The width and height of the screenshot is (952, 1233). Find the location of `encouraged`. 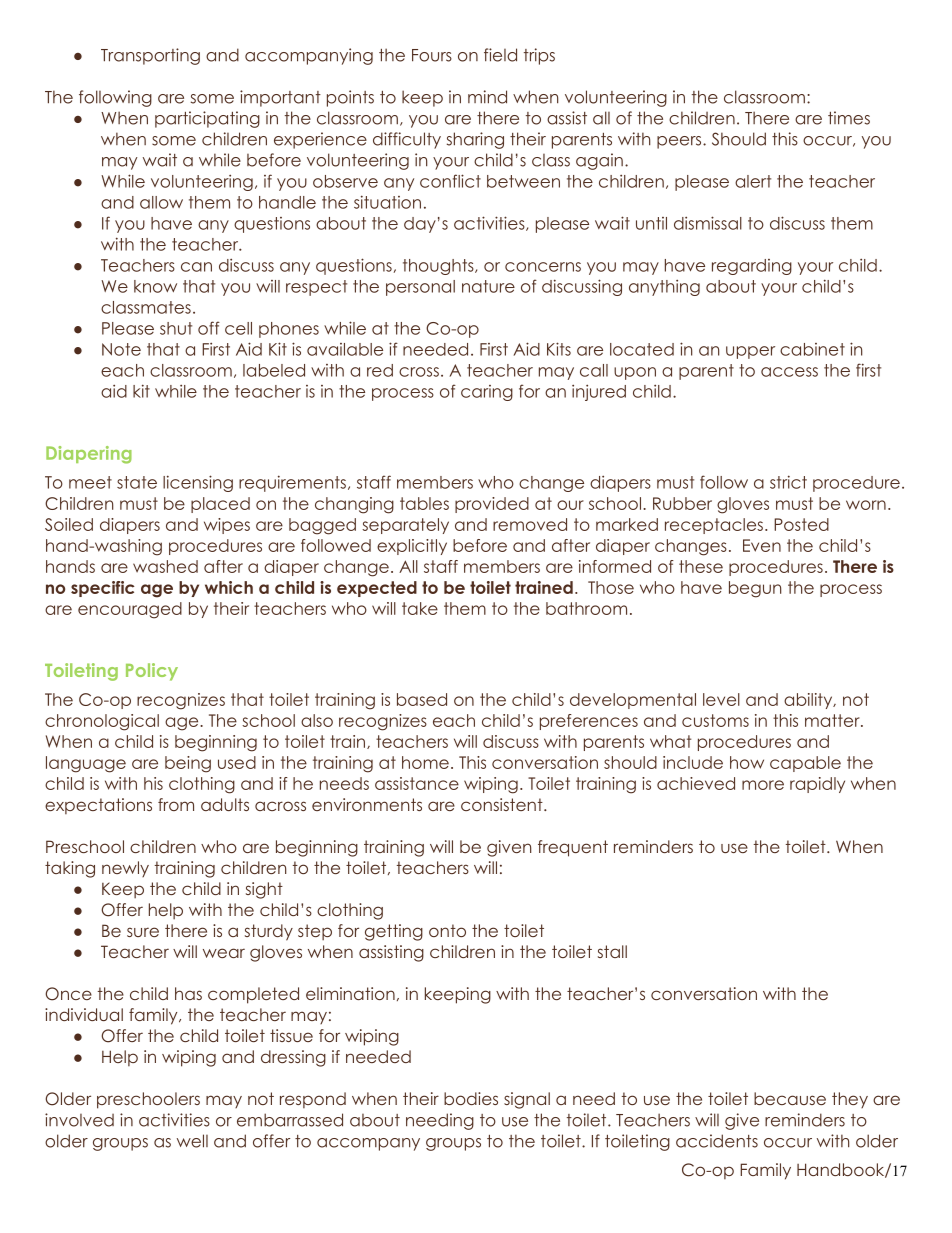

encouraged is located at coordinates (130, 610).
